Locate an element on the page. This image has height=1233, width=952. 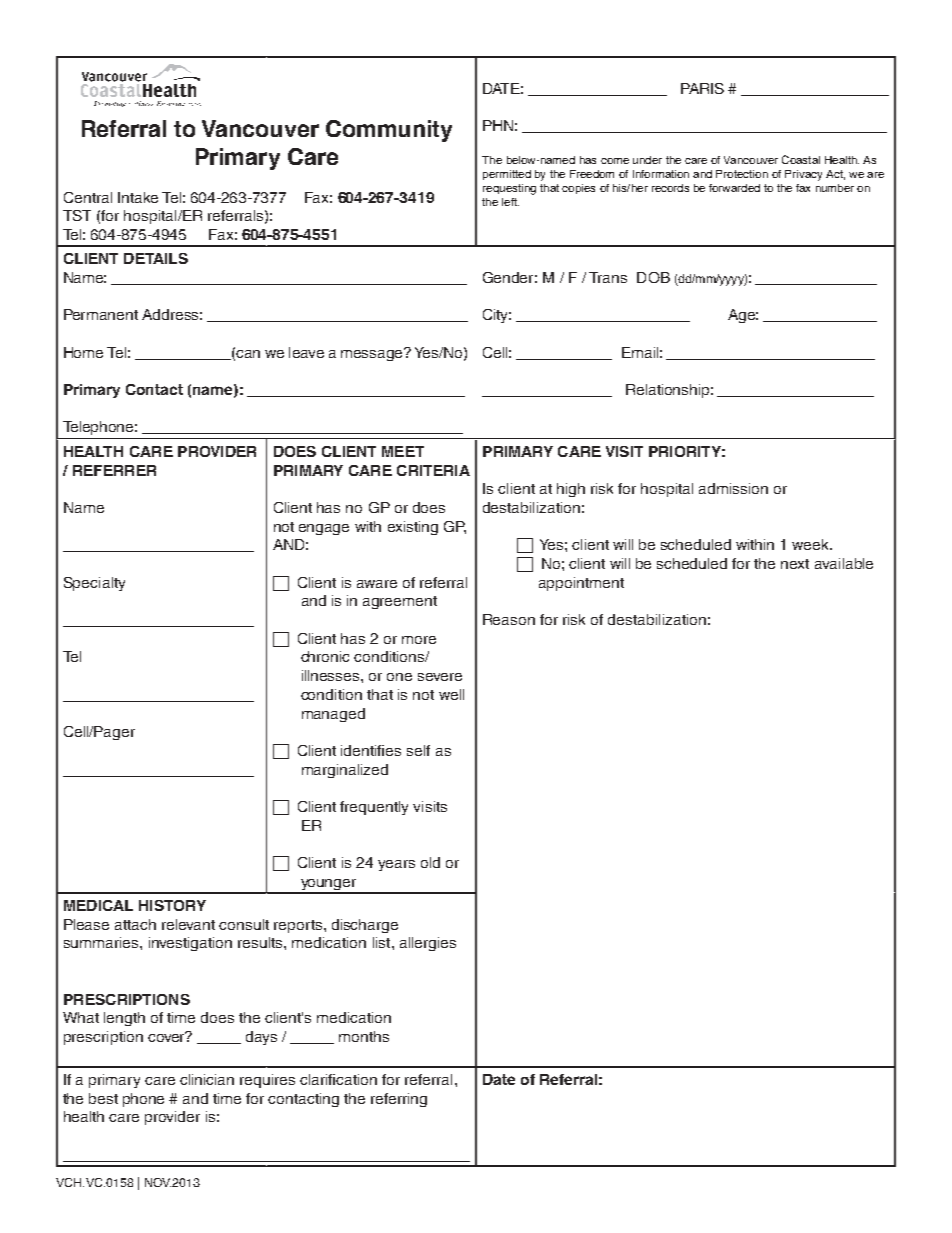
PARIS is located at coordinates (702, 88).
